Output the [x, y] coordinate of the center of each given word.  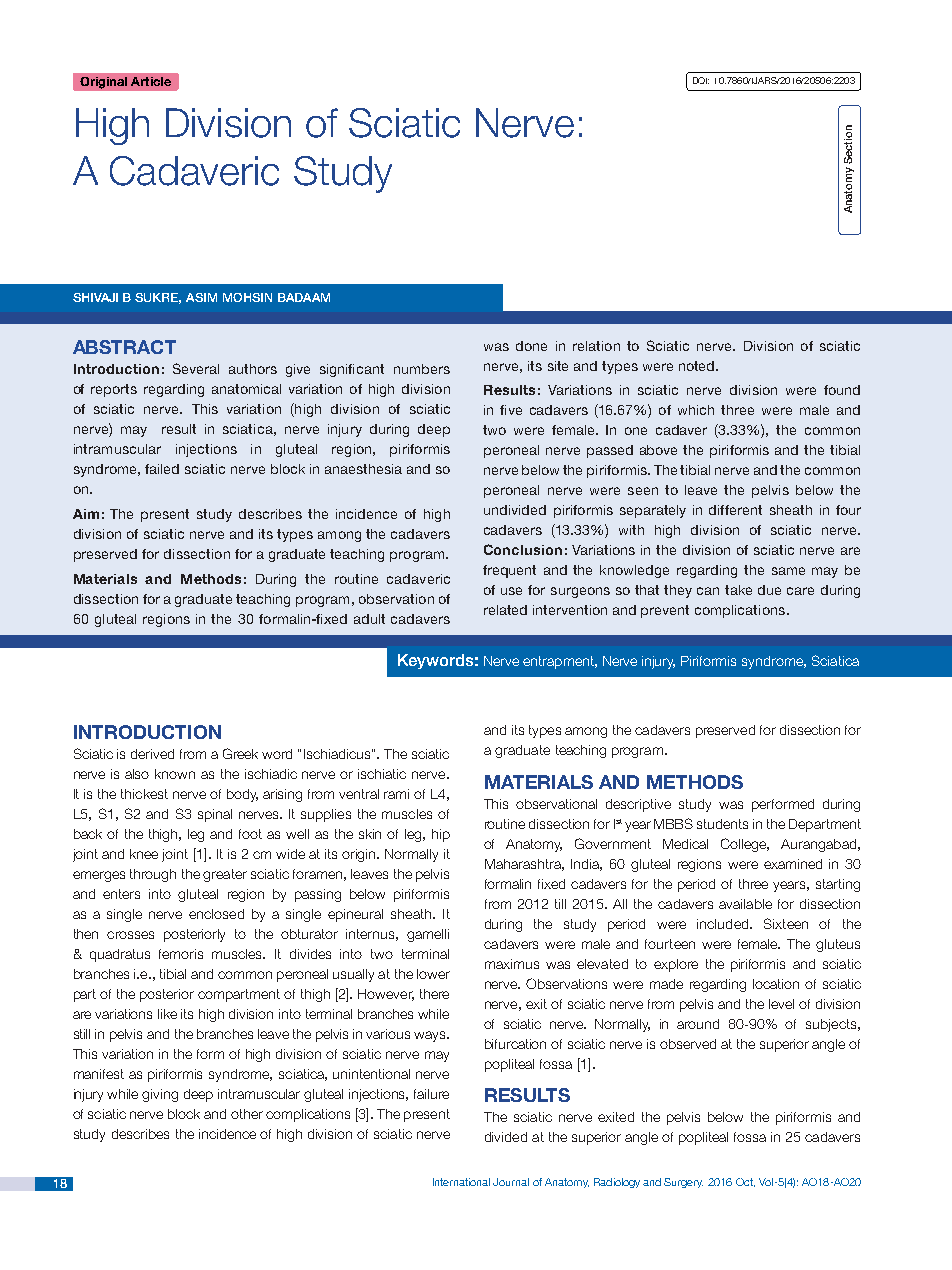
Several [196, 368]
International [461, 1182]
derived [152, 754]
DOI [701, 80]
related [505, 610]
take [738, 590]
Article [151, 81]
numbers [422, 369]
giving [160, 1095]
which [696, 410]
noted [696, 366]
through [153, 875]
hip [441, 835]
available [745, 904]
